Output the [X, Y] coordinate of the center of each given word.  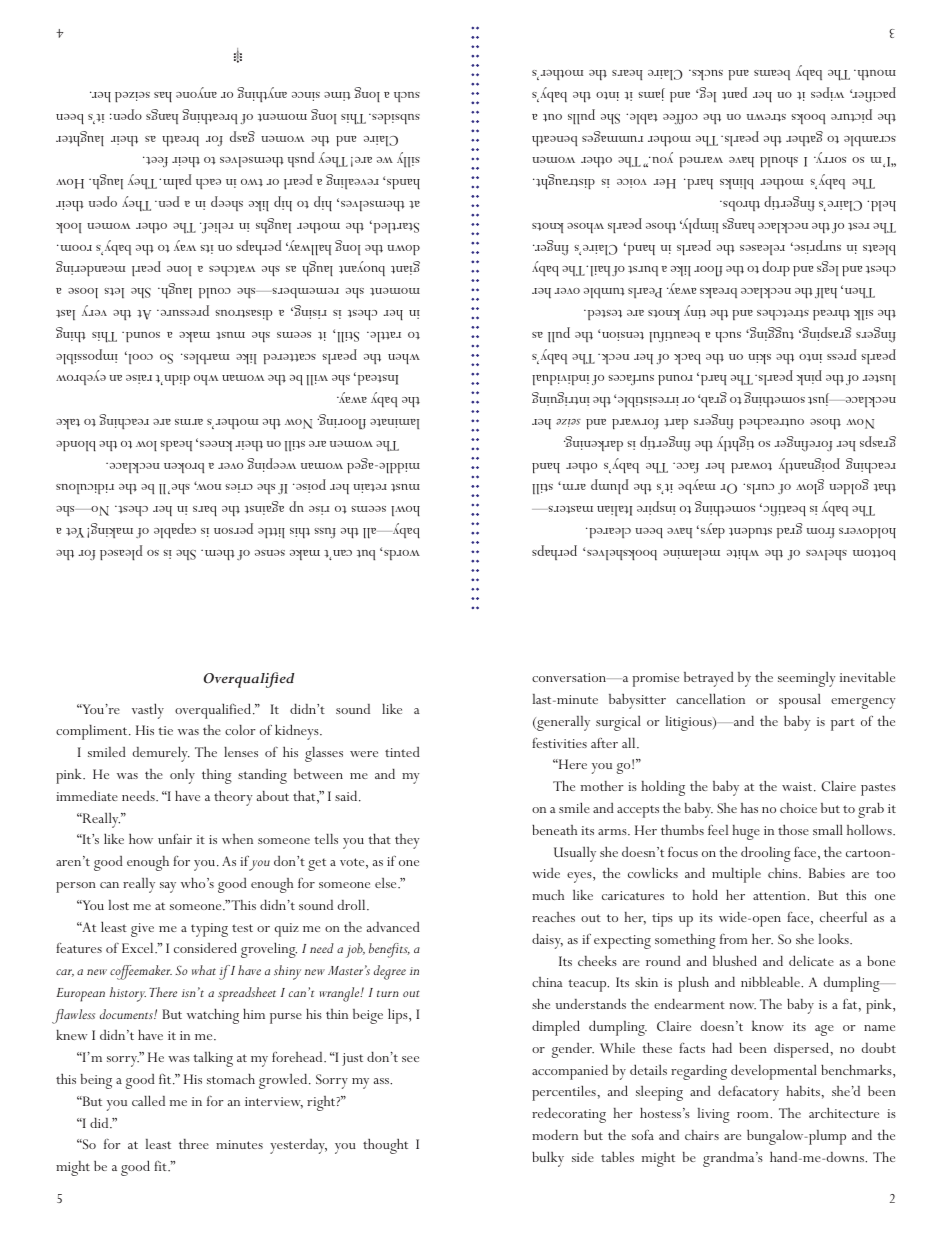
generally [562, 723]
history [128, 994]
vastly [148, 711]
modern [555, 1135]
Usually [575, 854]
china [547, 982]
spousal [800, 701]
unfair [175, 838]
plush [693, 984]
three [194, 1144]
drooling [766, 854]
